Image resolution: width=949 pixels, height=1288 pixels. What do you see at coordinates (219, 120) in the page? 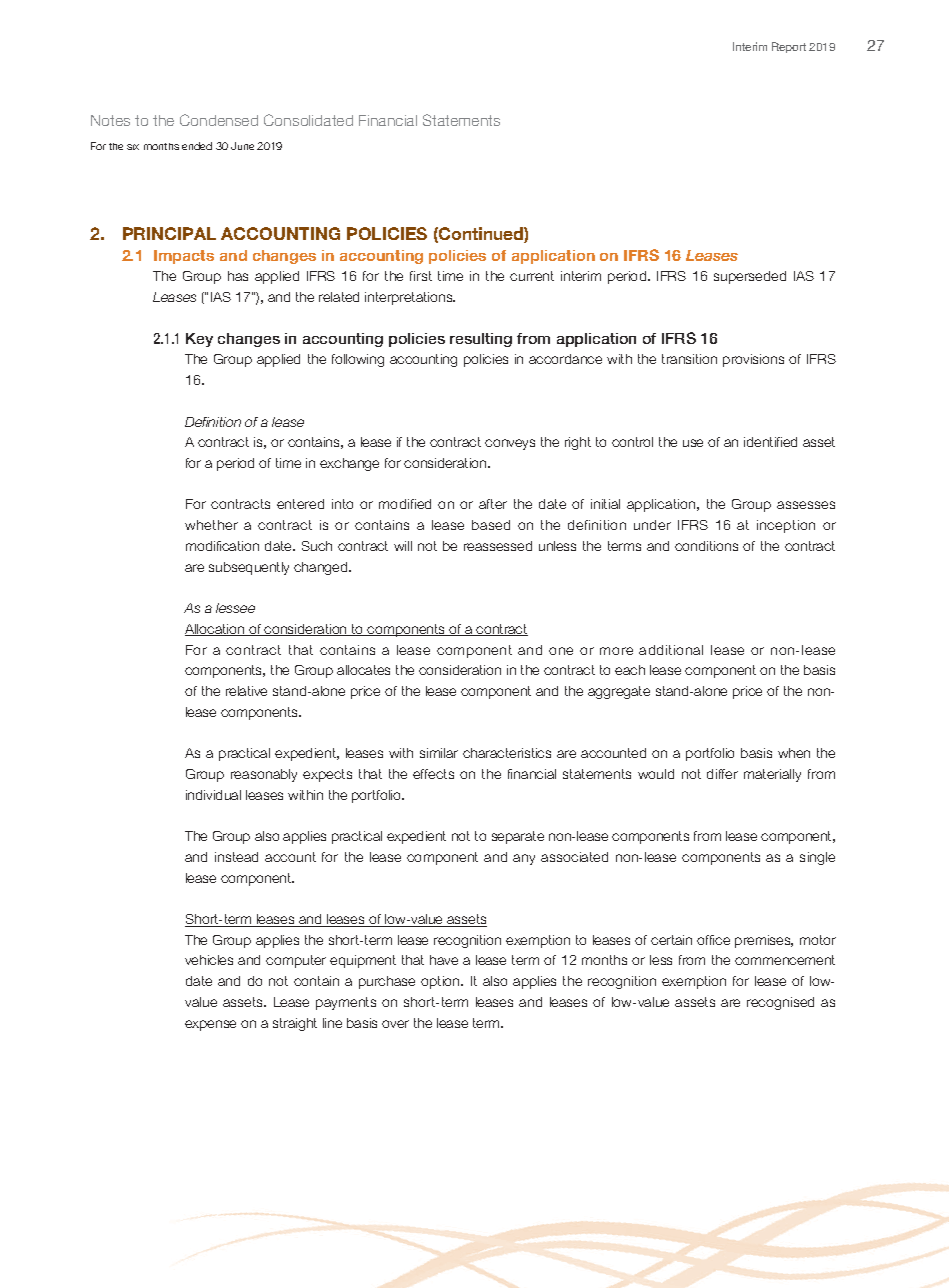
I see `Condensed` at bounding box center [219, 120].
